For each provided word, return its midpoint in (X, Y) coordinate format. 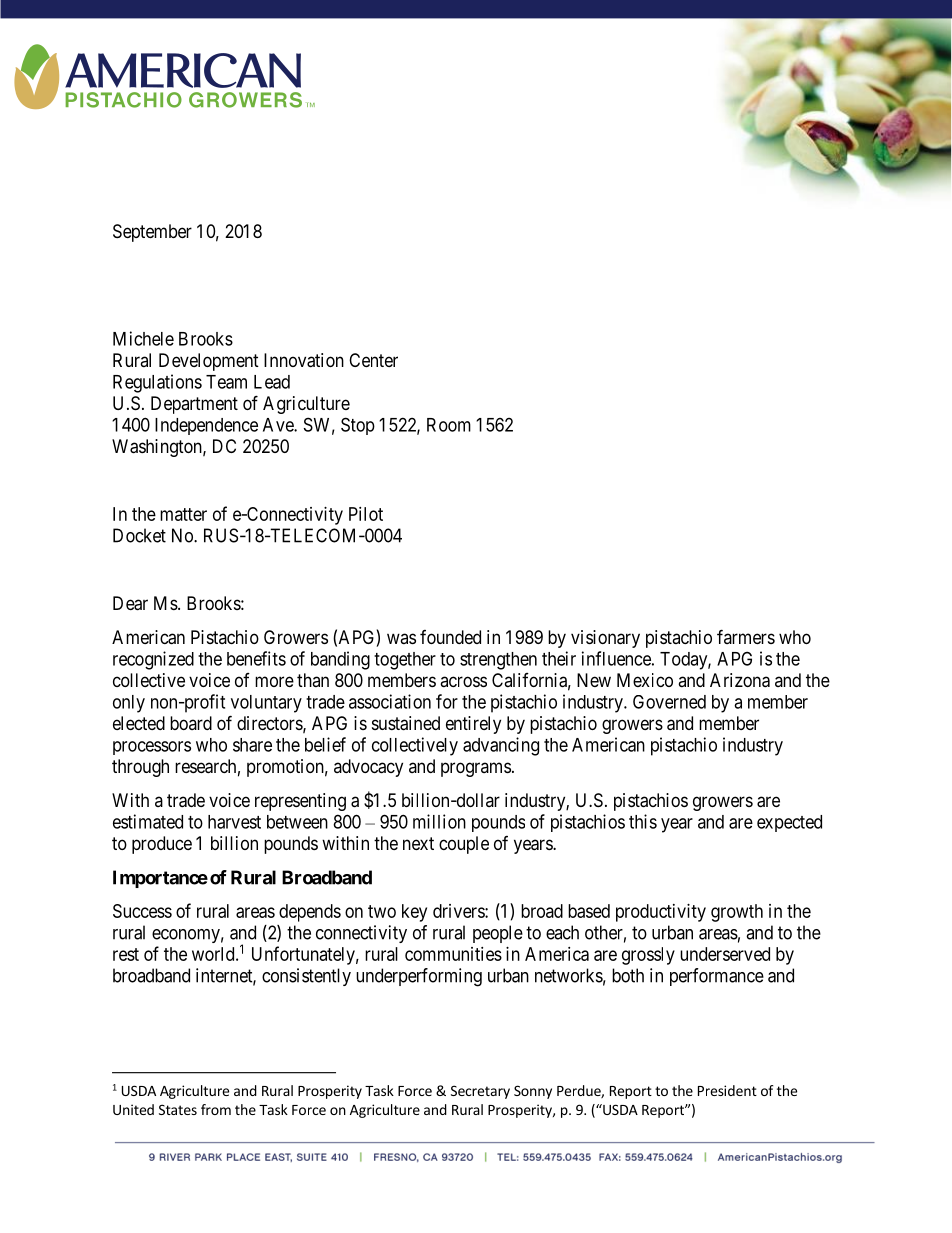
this (643, 821)
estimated (148, 821)
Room (449, 425)
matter (183, 514)
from (216, 1109)
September (152, 233)
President (727, 1090)
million (439, 821)
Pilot (366, 514)
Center (373, 360)
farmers (746, 636)
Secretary (480, 1092)
